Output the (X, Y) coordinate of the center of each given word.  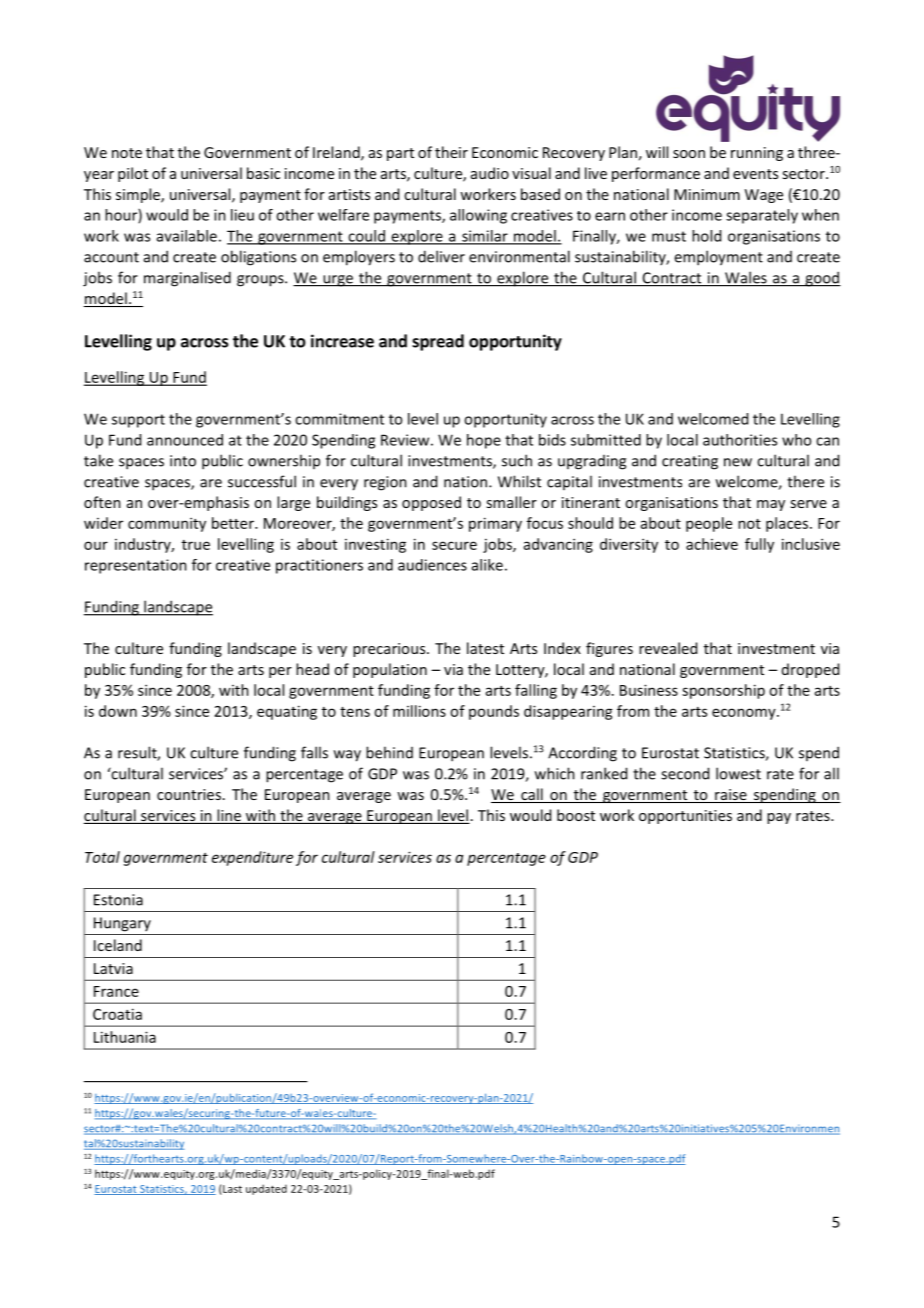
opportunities (685, 817)
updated (266, 1189)
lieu (242, 215)
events (755, 174)
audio (490, 173)
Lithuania (125, 1037)
